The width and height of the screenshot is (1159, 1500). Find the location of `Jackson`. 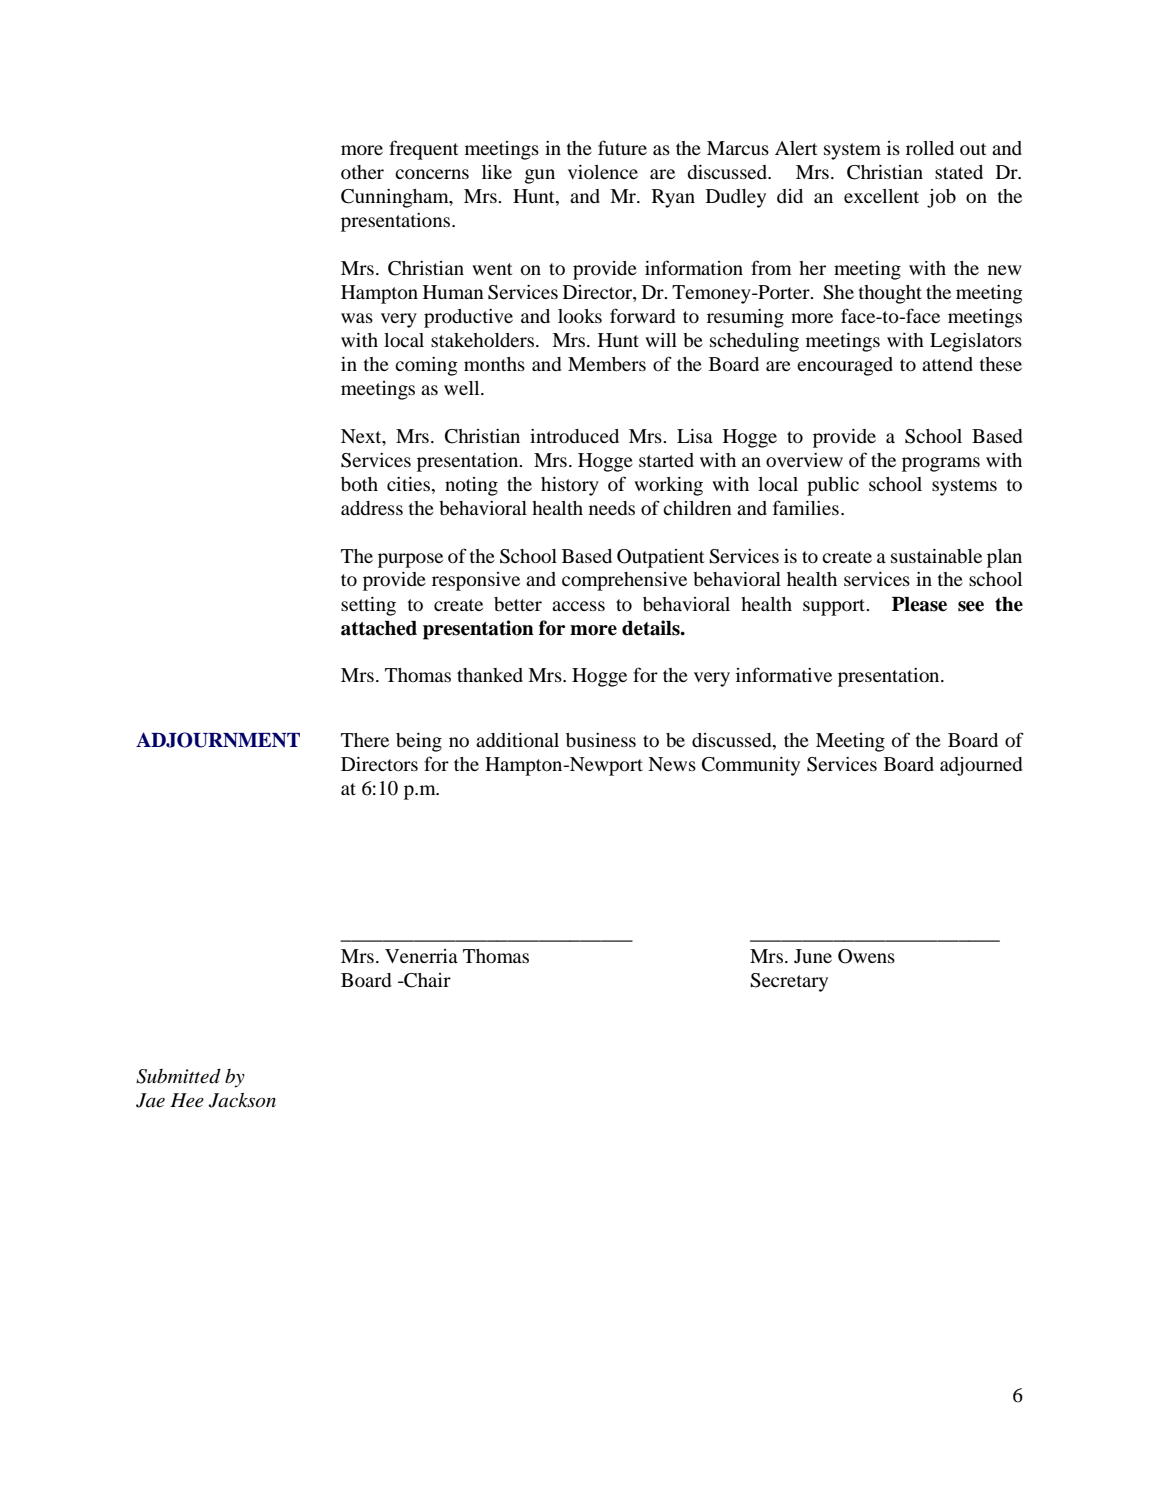

Jackson is located at coordinates (242, 1100).
